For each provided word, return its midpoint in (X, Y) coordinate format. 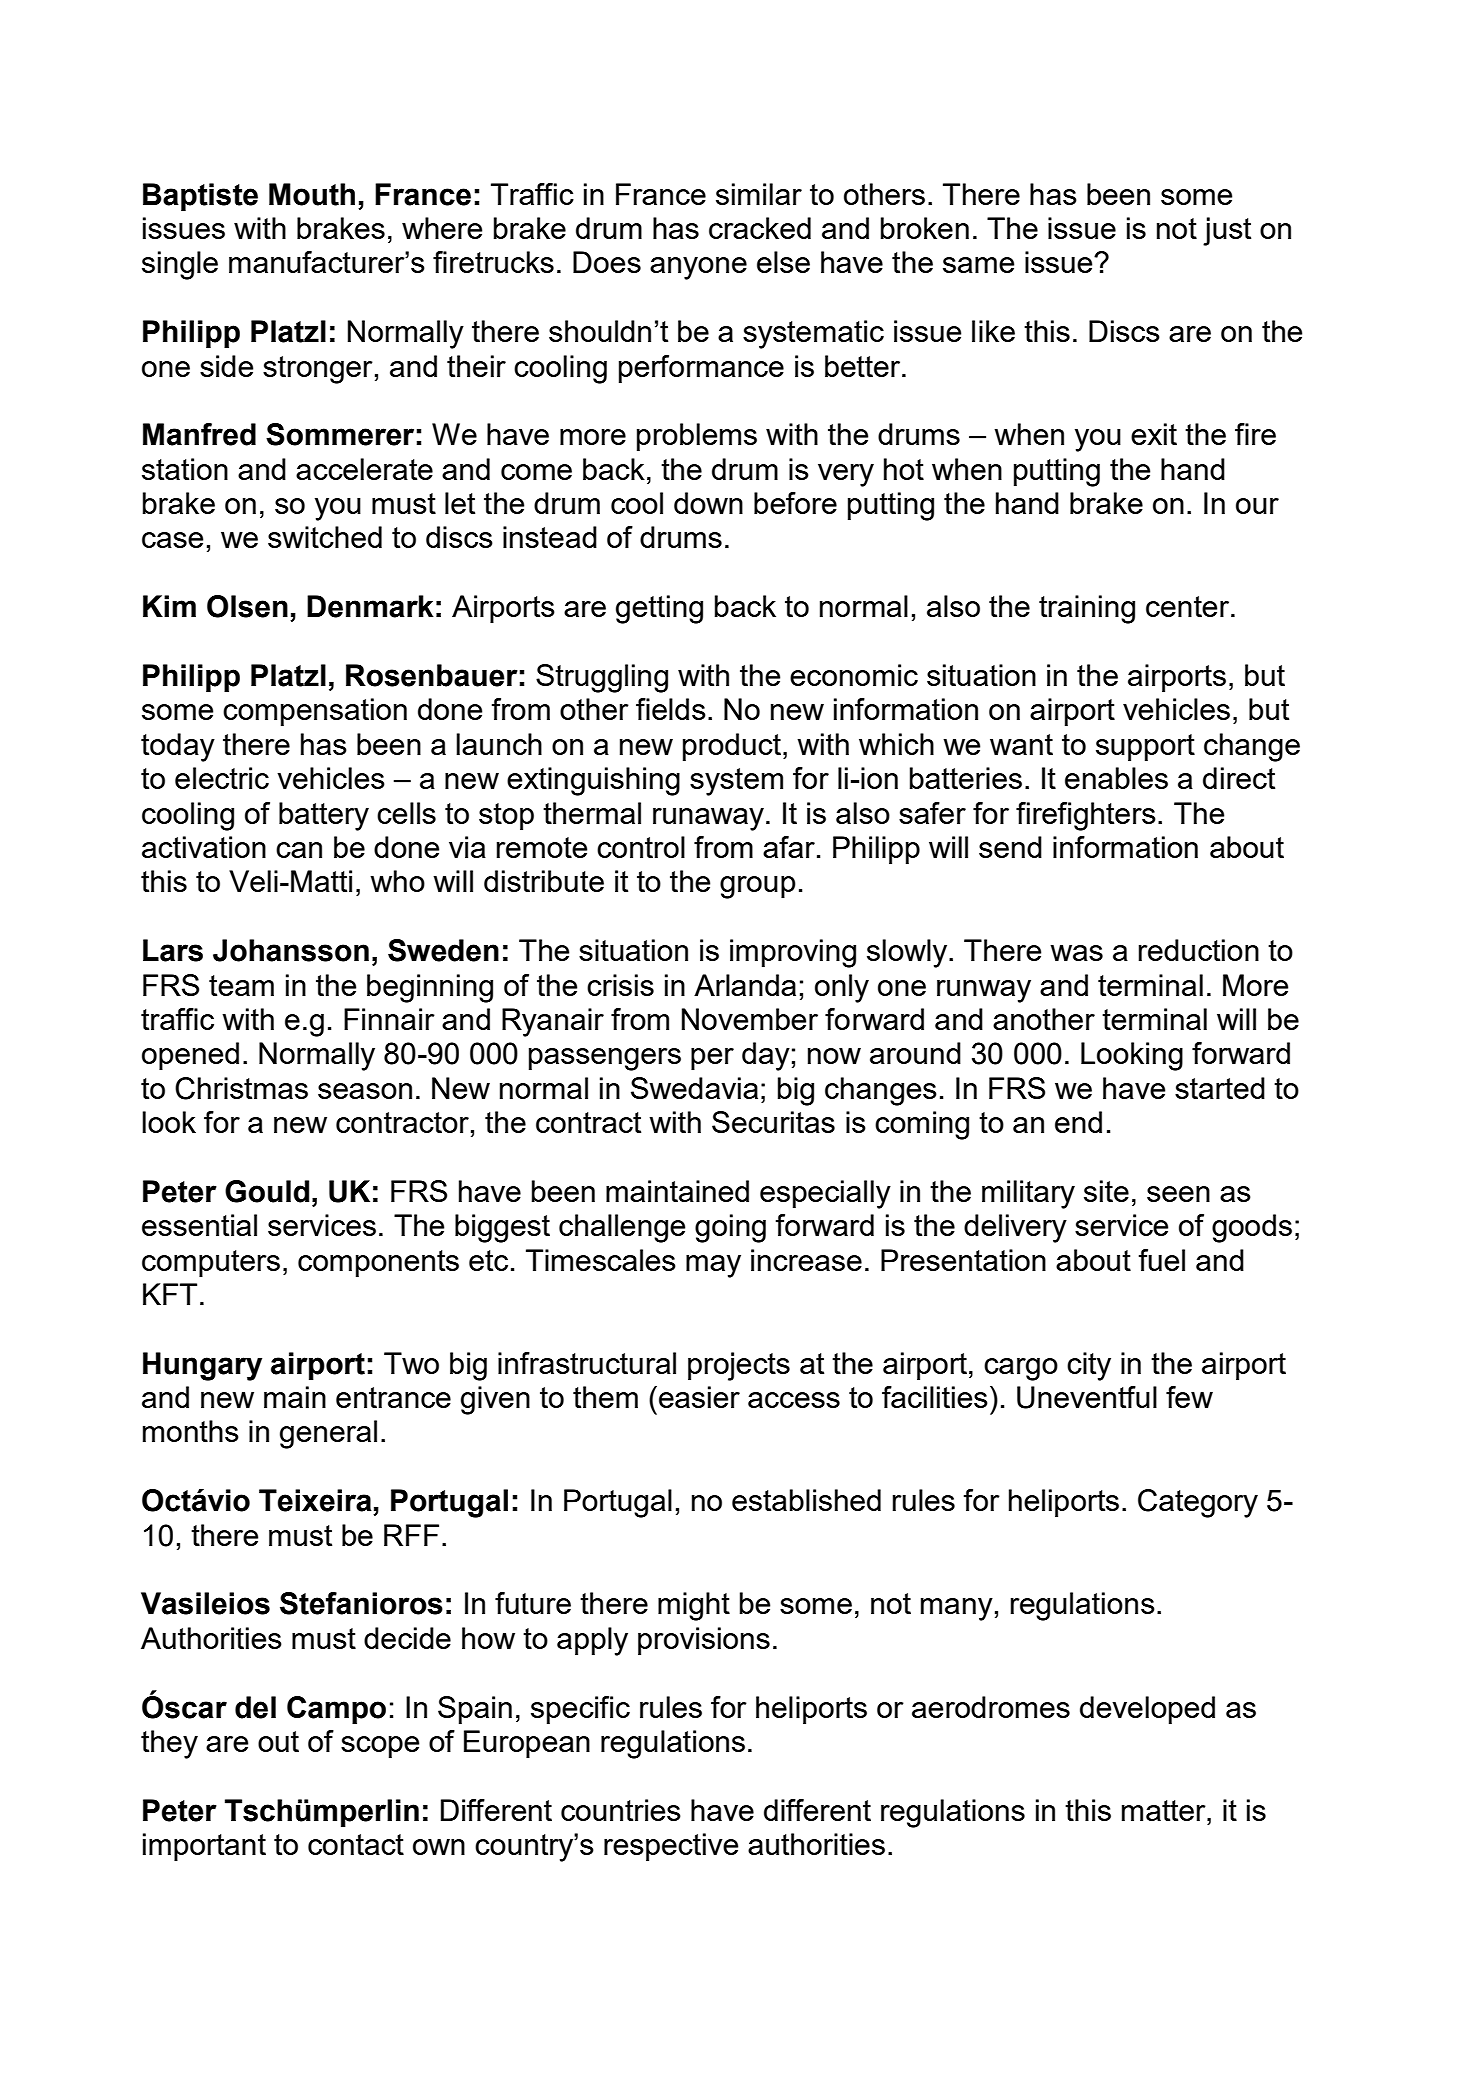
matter (1165, 1810)
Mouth (312, 194)
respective (671, 1847)
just (1227, 231)
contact (356, 1844)
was (1076, 953)
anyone (698, 268)
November (750, 1019)
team (241, 985)
